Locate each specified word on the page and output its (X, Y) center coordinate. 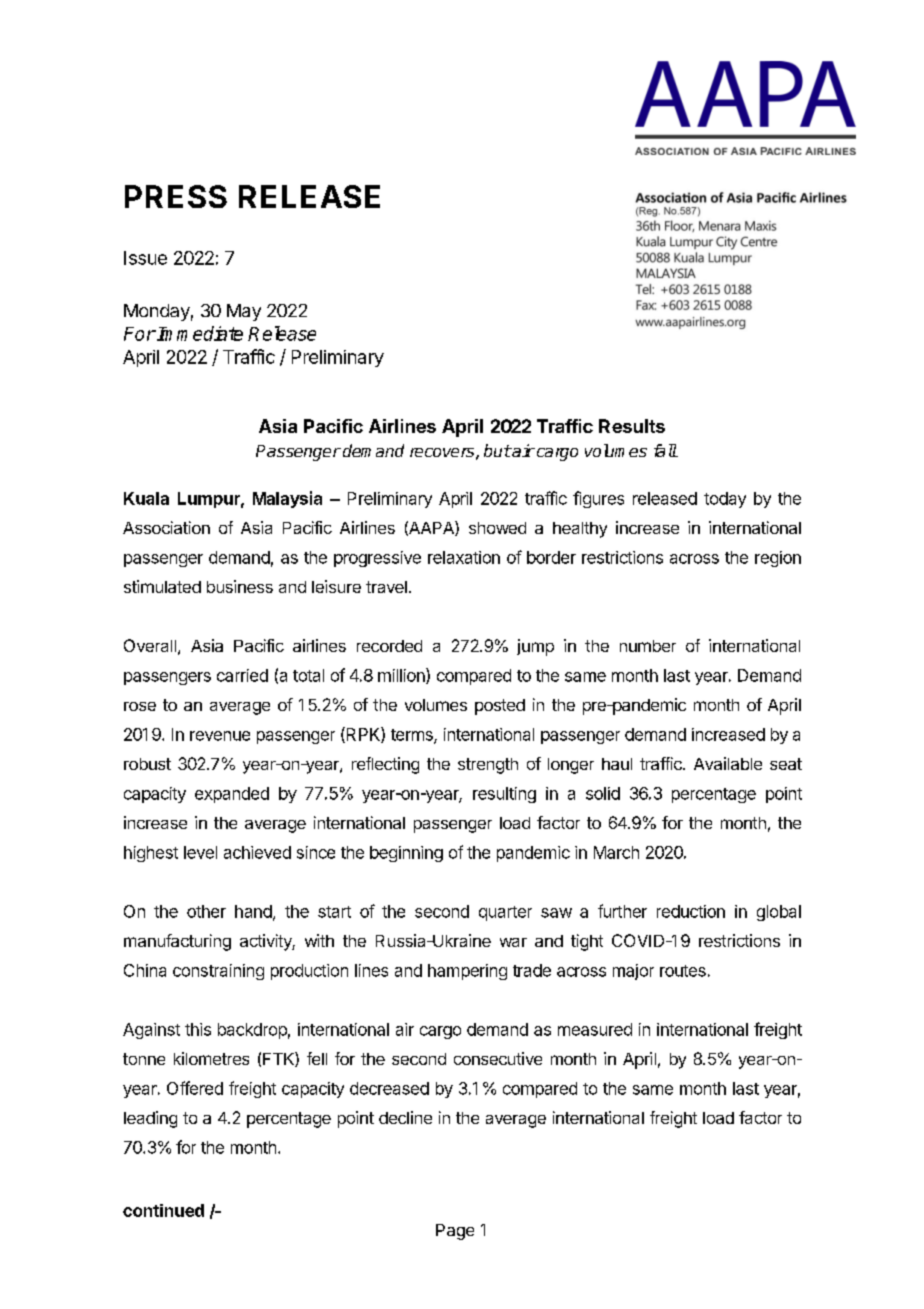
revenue (220, 736)
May (244, 312)
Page (455, 1232)
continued (163, 1210)
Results (632, 426)
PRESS (176, 196)
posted (500, 707)
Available (728, 763)
